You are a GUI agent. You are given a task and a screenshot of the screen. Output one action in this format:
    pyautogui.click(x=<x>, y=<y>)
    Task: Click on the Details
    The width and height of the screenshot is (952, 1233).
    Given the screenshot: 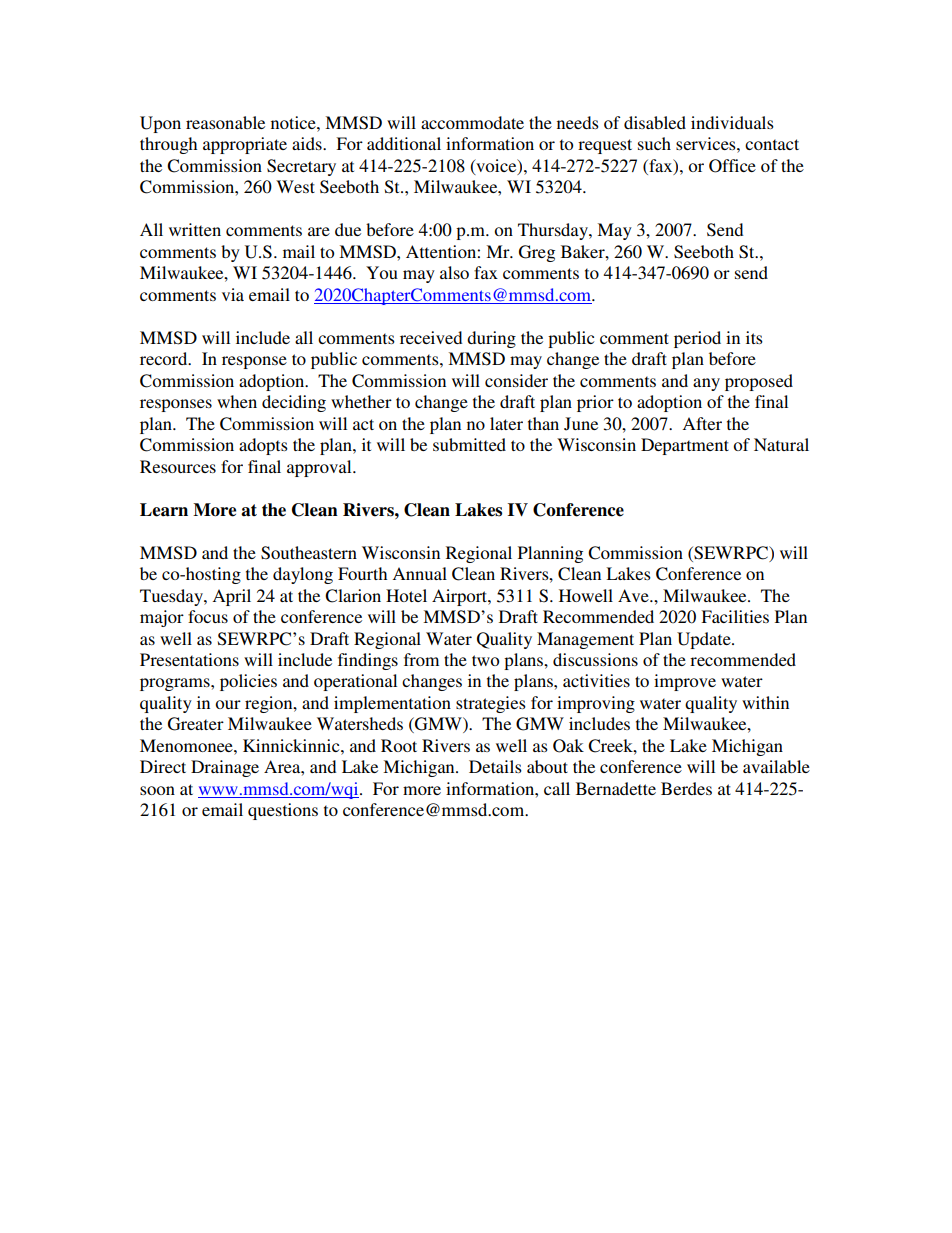 What is the action you would take?
    pyautogui.click(x=495, y=766)
